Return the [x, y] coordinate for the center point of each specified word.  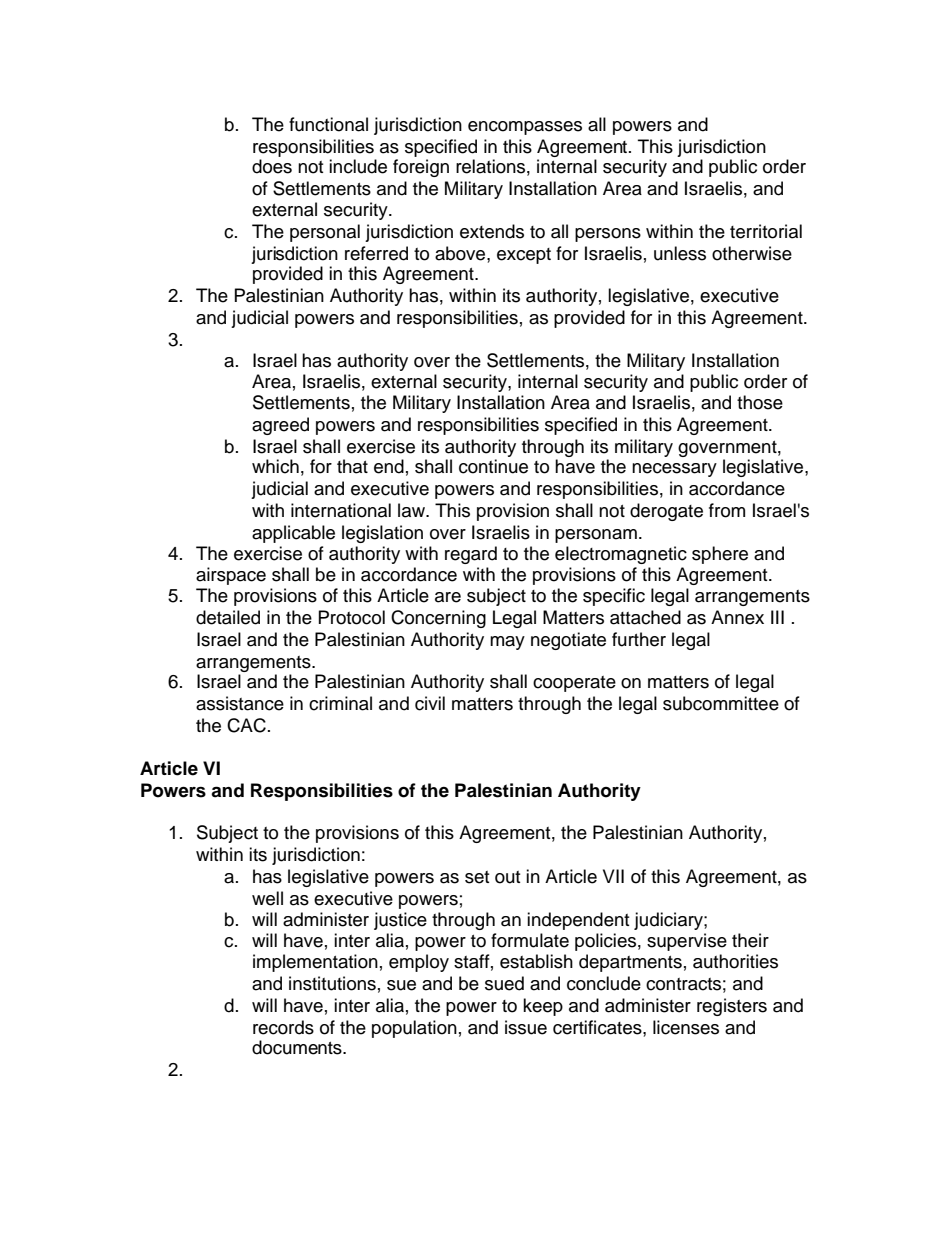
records [283, 1027]
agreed [280, 426]
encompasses [525, 128]
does [272, 166]
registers [732, 1007]
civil [430, 703]
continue [493, 466]
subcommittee [721, 703]
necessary [674, 470]
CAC [246, 725]
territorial [766, 231]
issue [526, 1027]
